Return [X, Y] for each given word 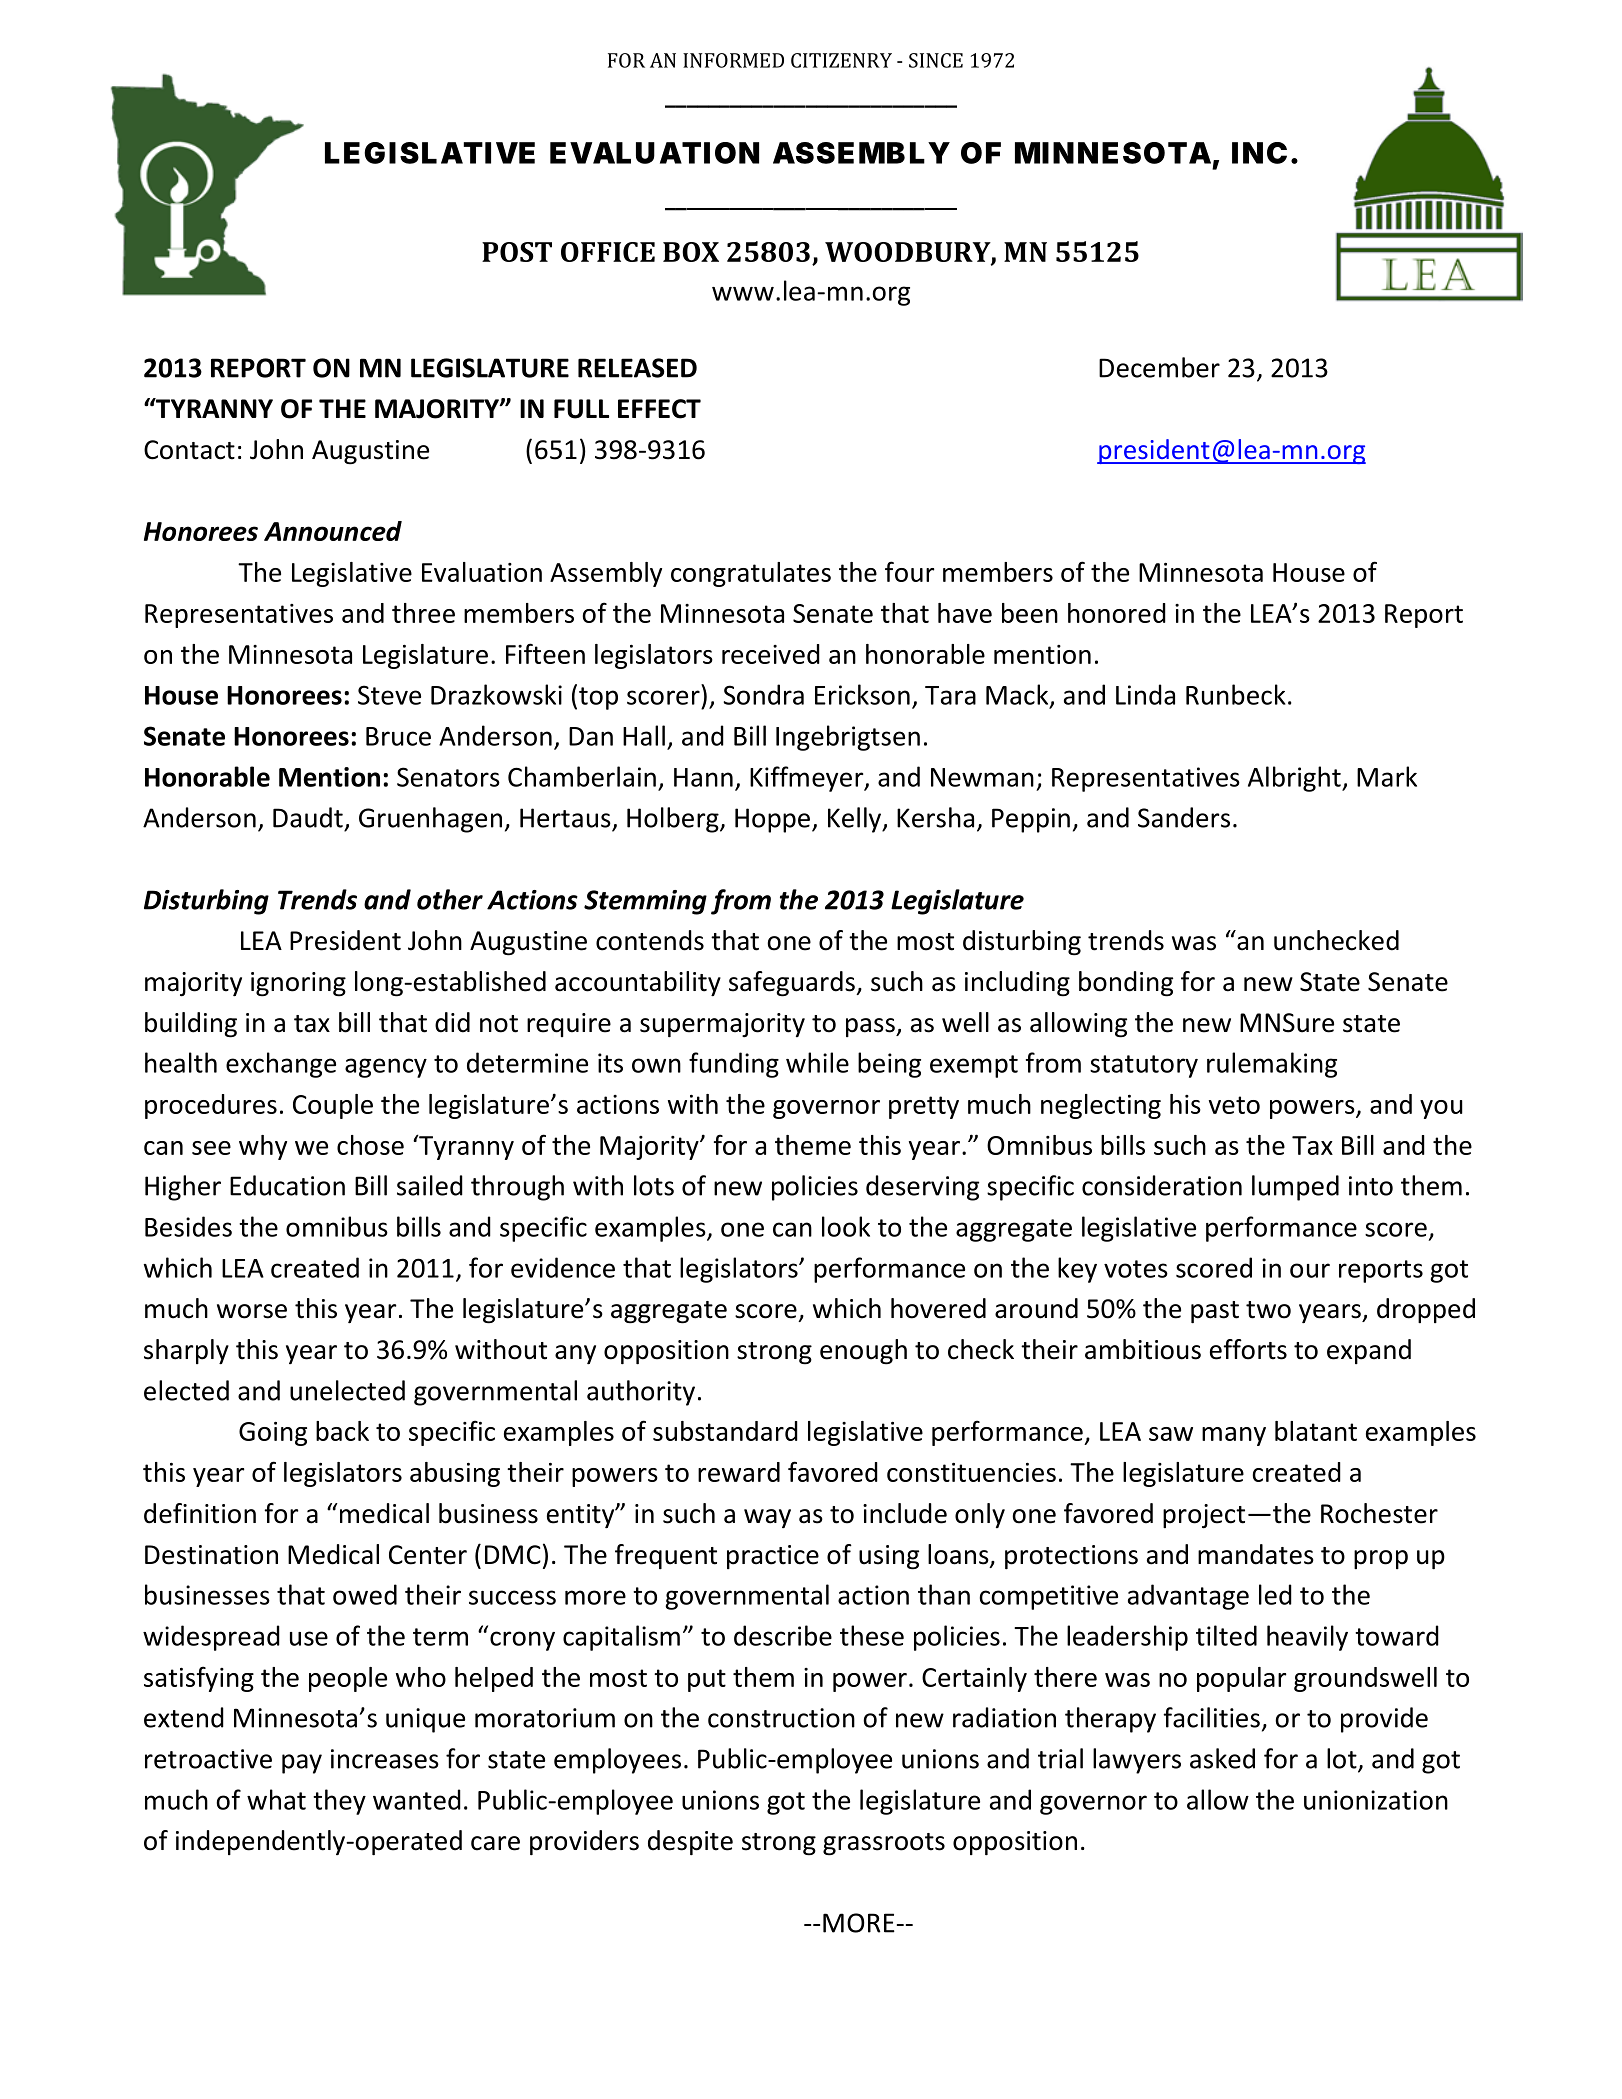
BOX [691, 252]
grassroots [884, 1844]
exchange [281, 1065]
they [339, 1802]
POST [517, 252]
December [1159, 367]
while [817, 1062]
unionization [1376, 1800]
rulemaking [1272, 1065]
